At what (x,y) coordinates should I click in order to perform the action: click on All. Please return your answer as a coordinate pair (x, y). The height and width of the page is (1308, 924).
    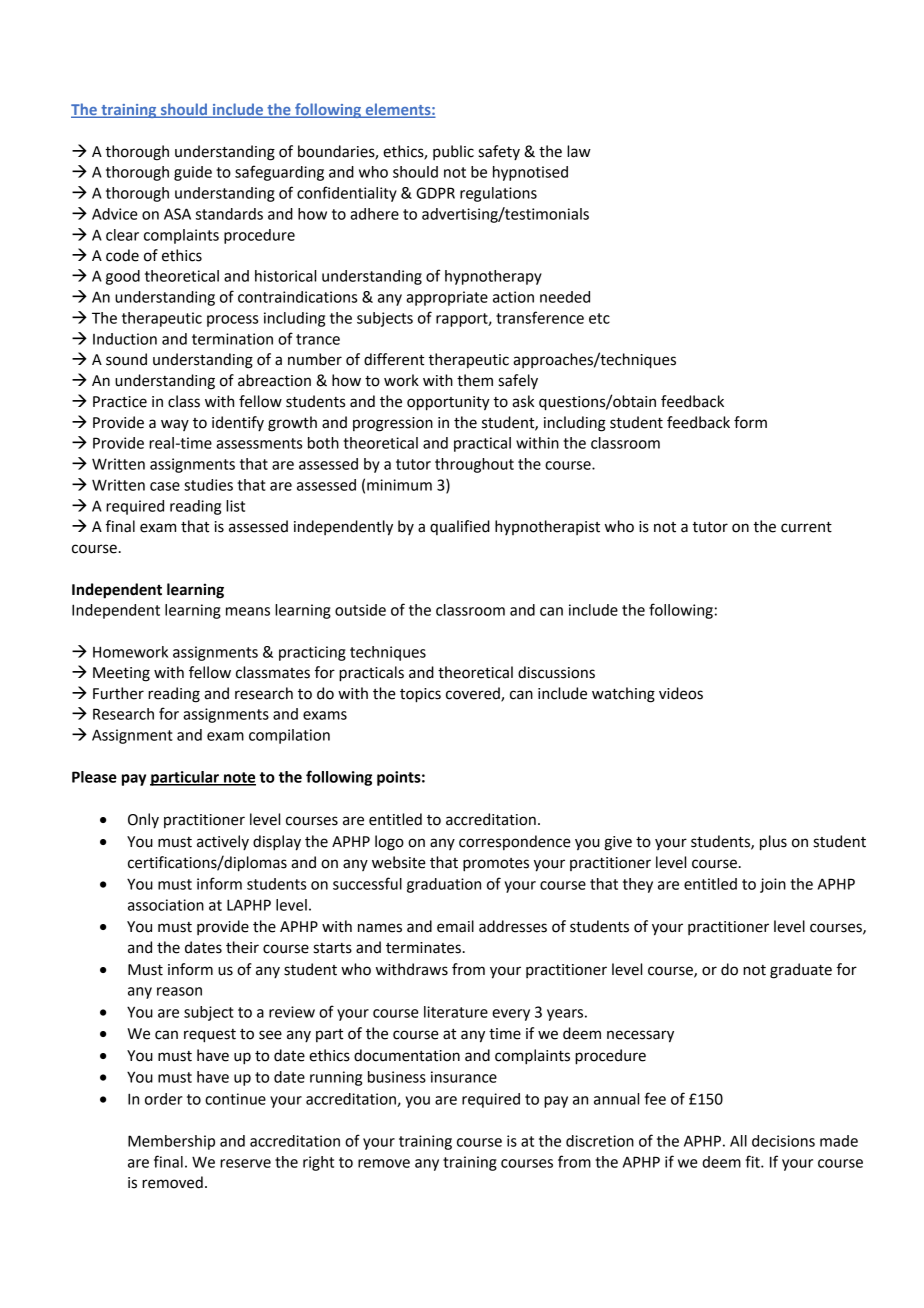
    Looking at the image, I should click on (738, 1141).
